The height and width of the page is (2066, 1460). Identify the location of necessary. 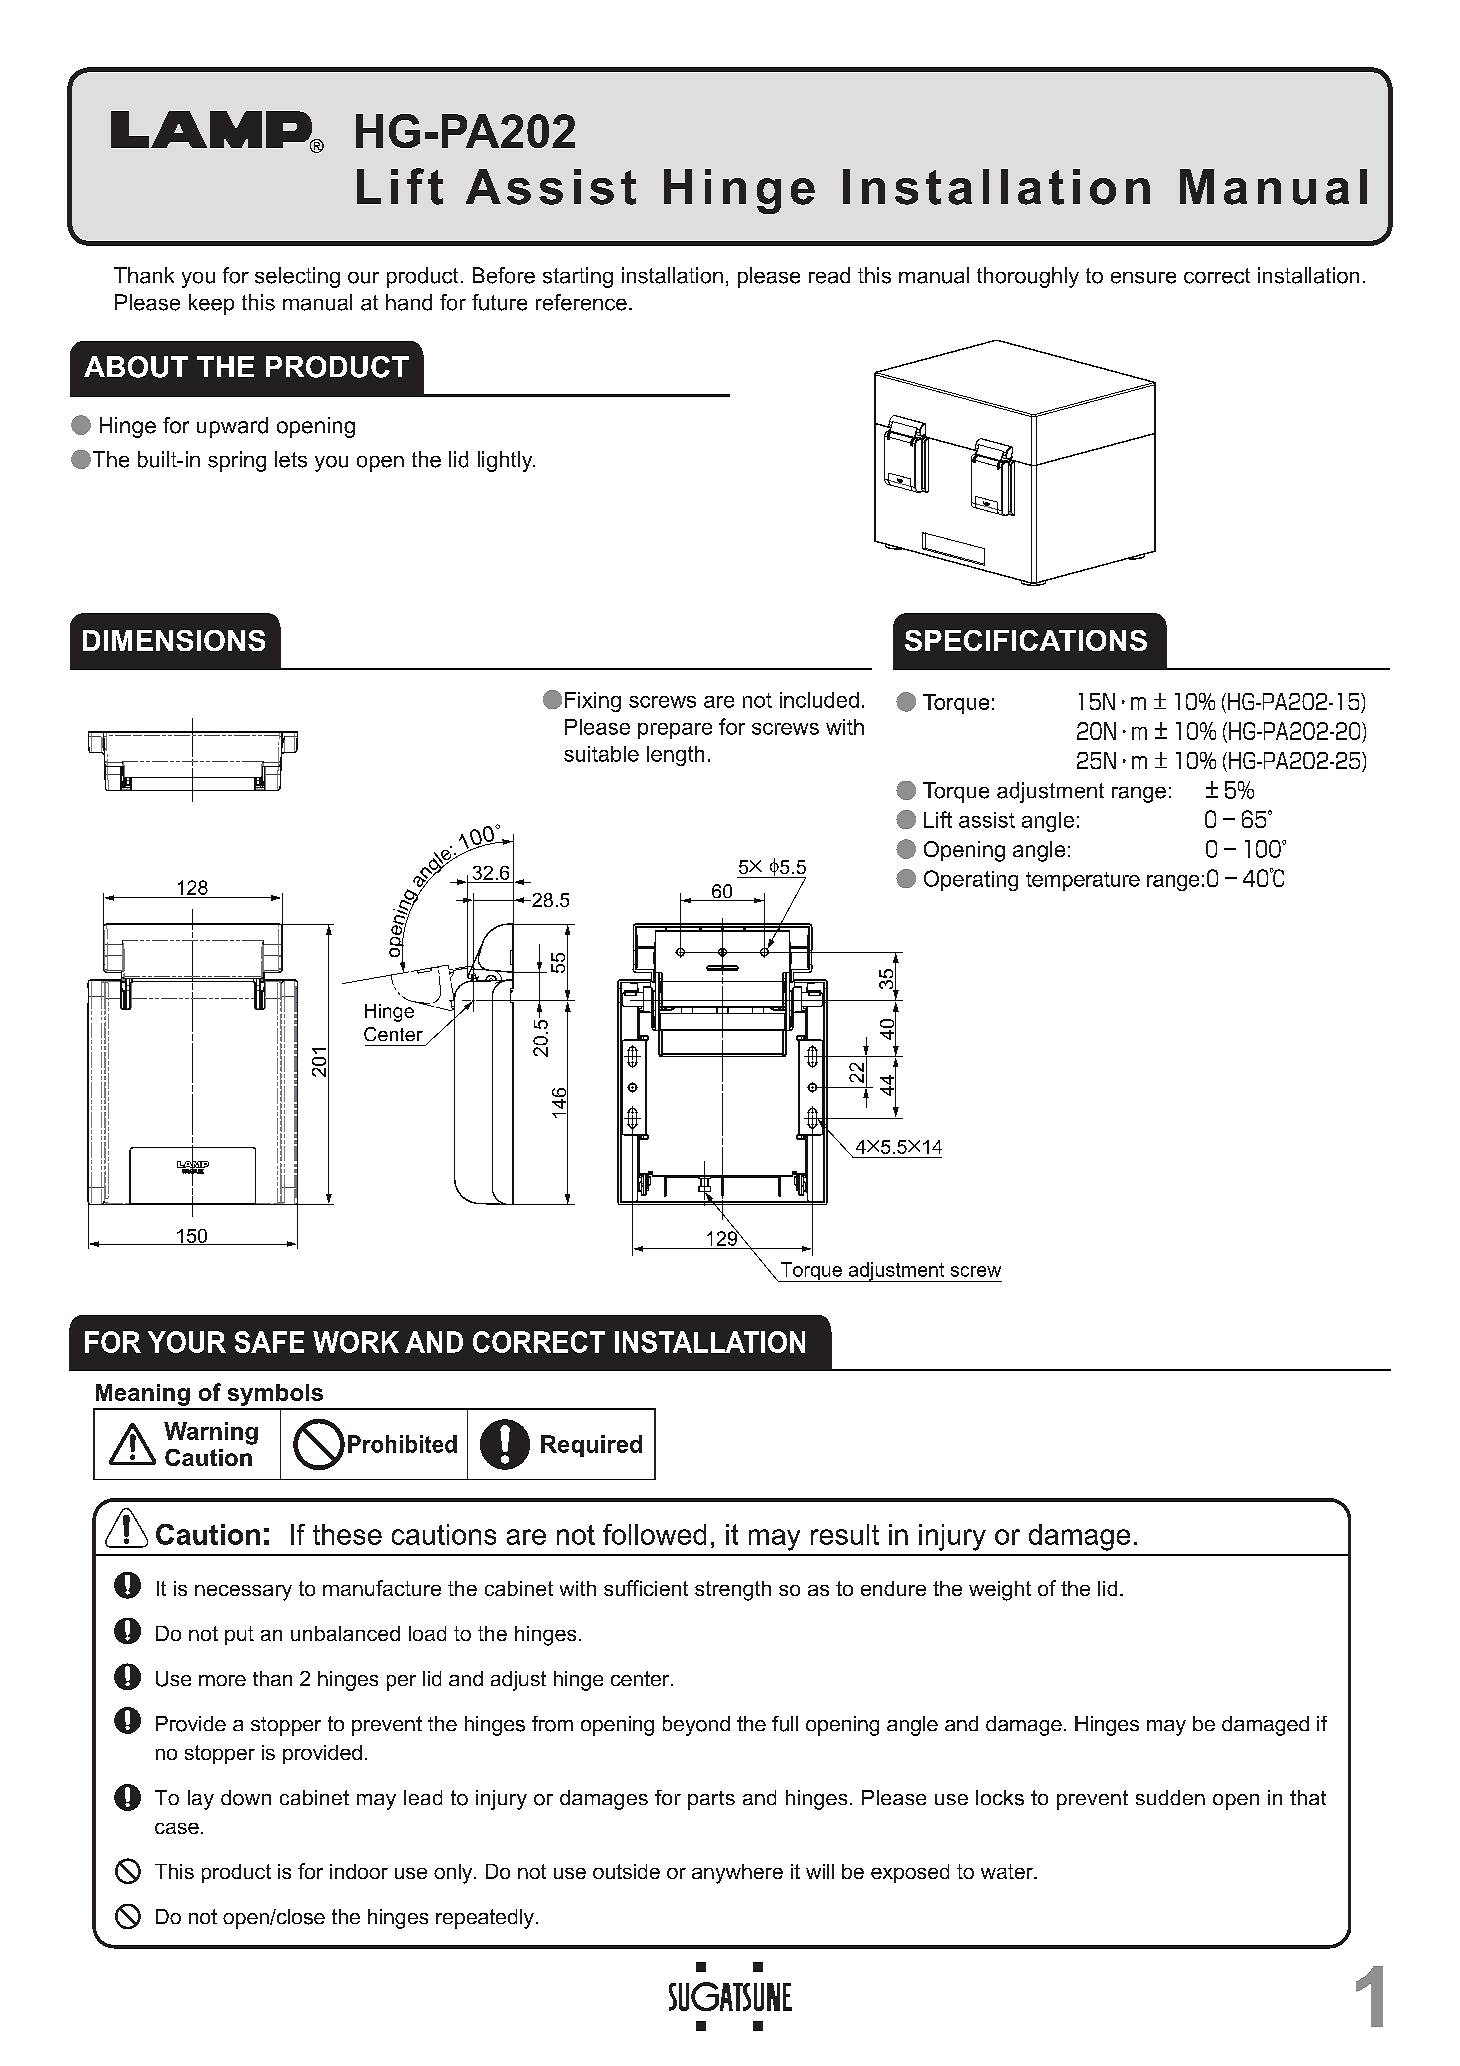
(243, 1593).
